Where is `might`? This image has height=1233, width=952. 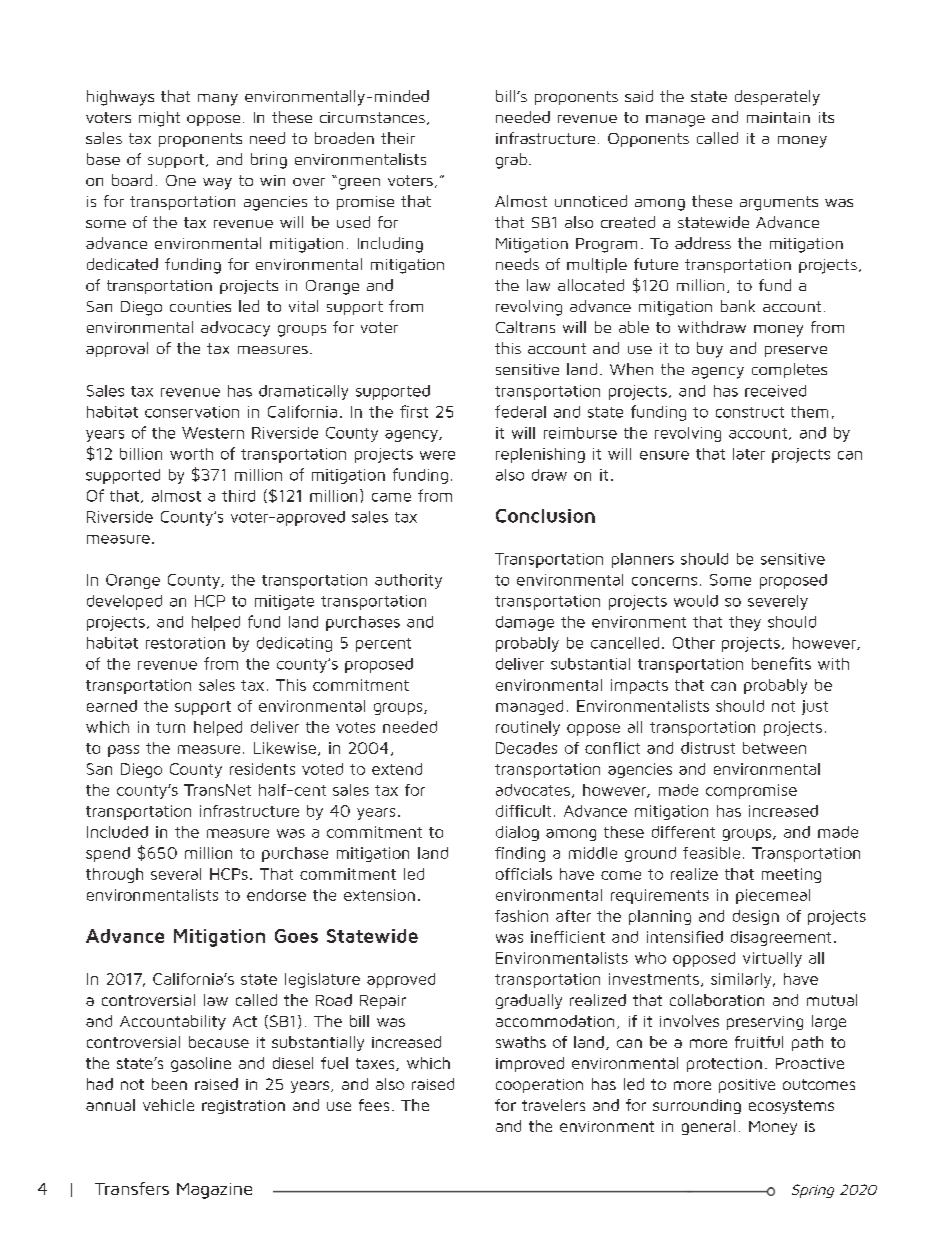 might is located at coordinates (159, 119).
